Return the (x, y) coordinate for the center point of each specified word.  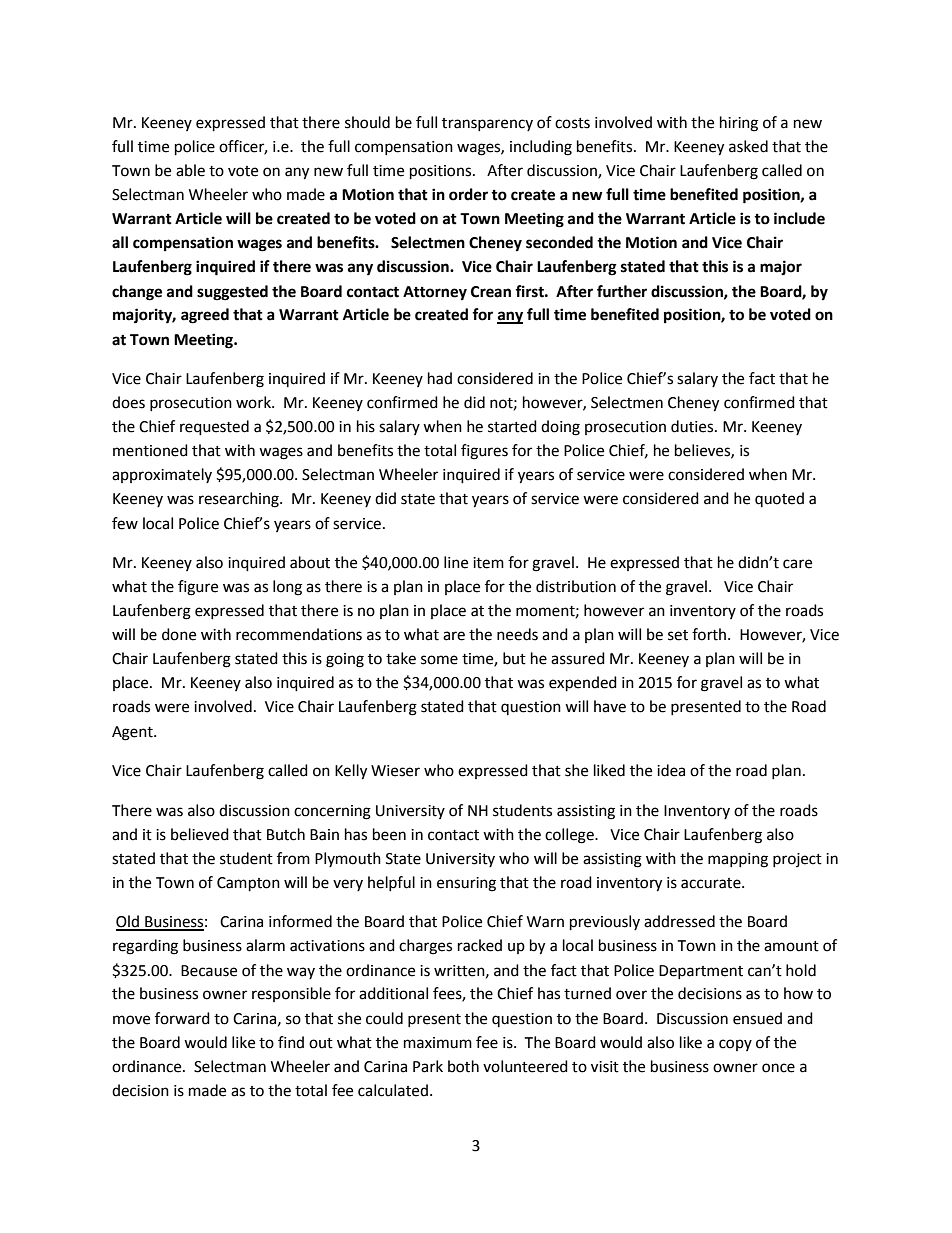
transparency (487, 124)
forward (182, 1018)
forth (710, 634)
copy (735, 1045)
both (463, 1066)
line (456, 562)
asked (748, 146)
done (179, 634)
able (190, 170)
